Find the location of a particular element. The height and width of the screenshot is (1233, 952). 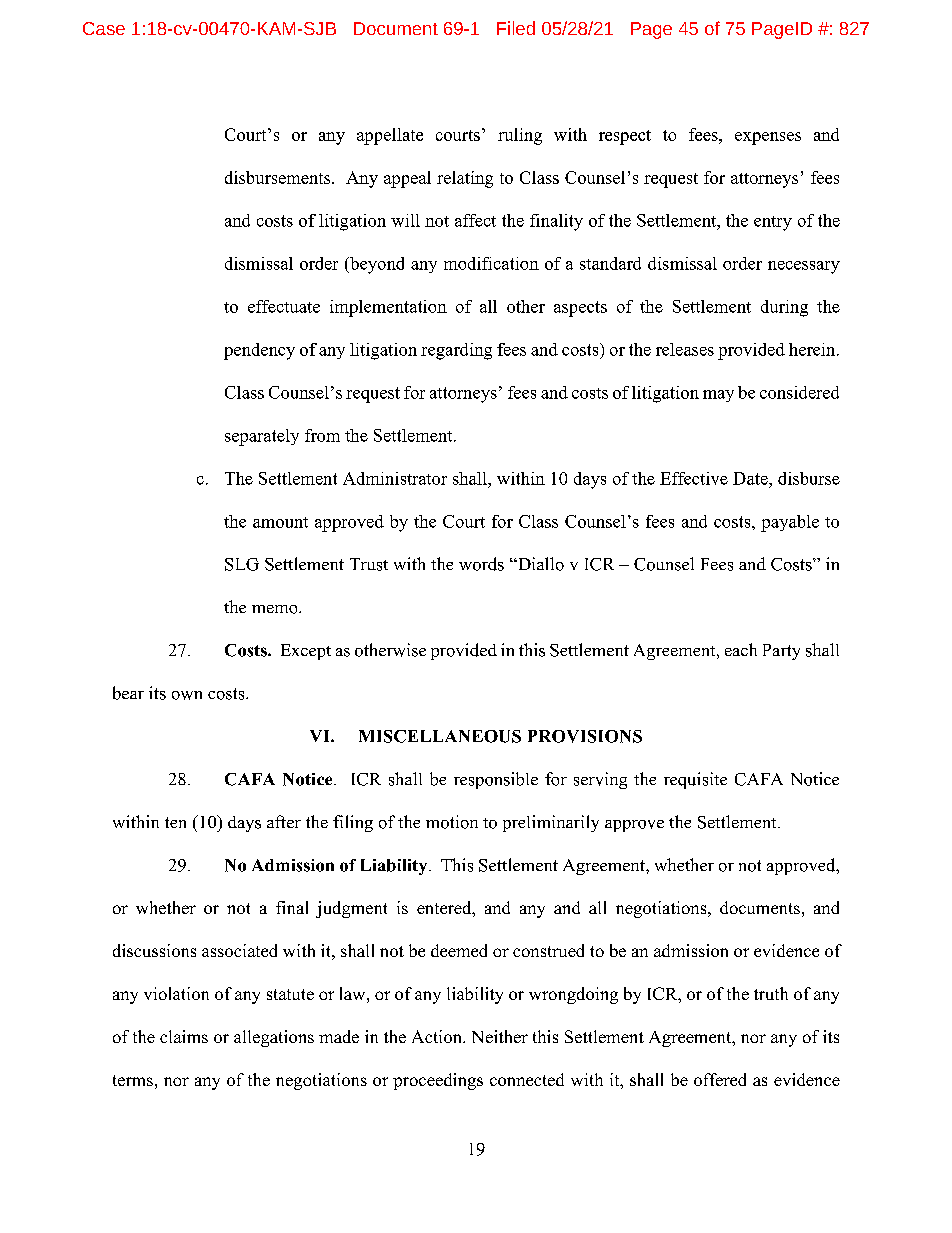

amount is located at coordinates (280, 522).
